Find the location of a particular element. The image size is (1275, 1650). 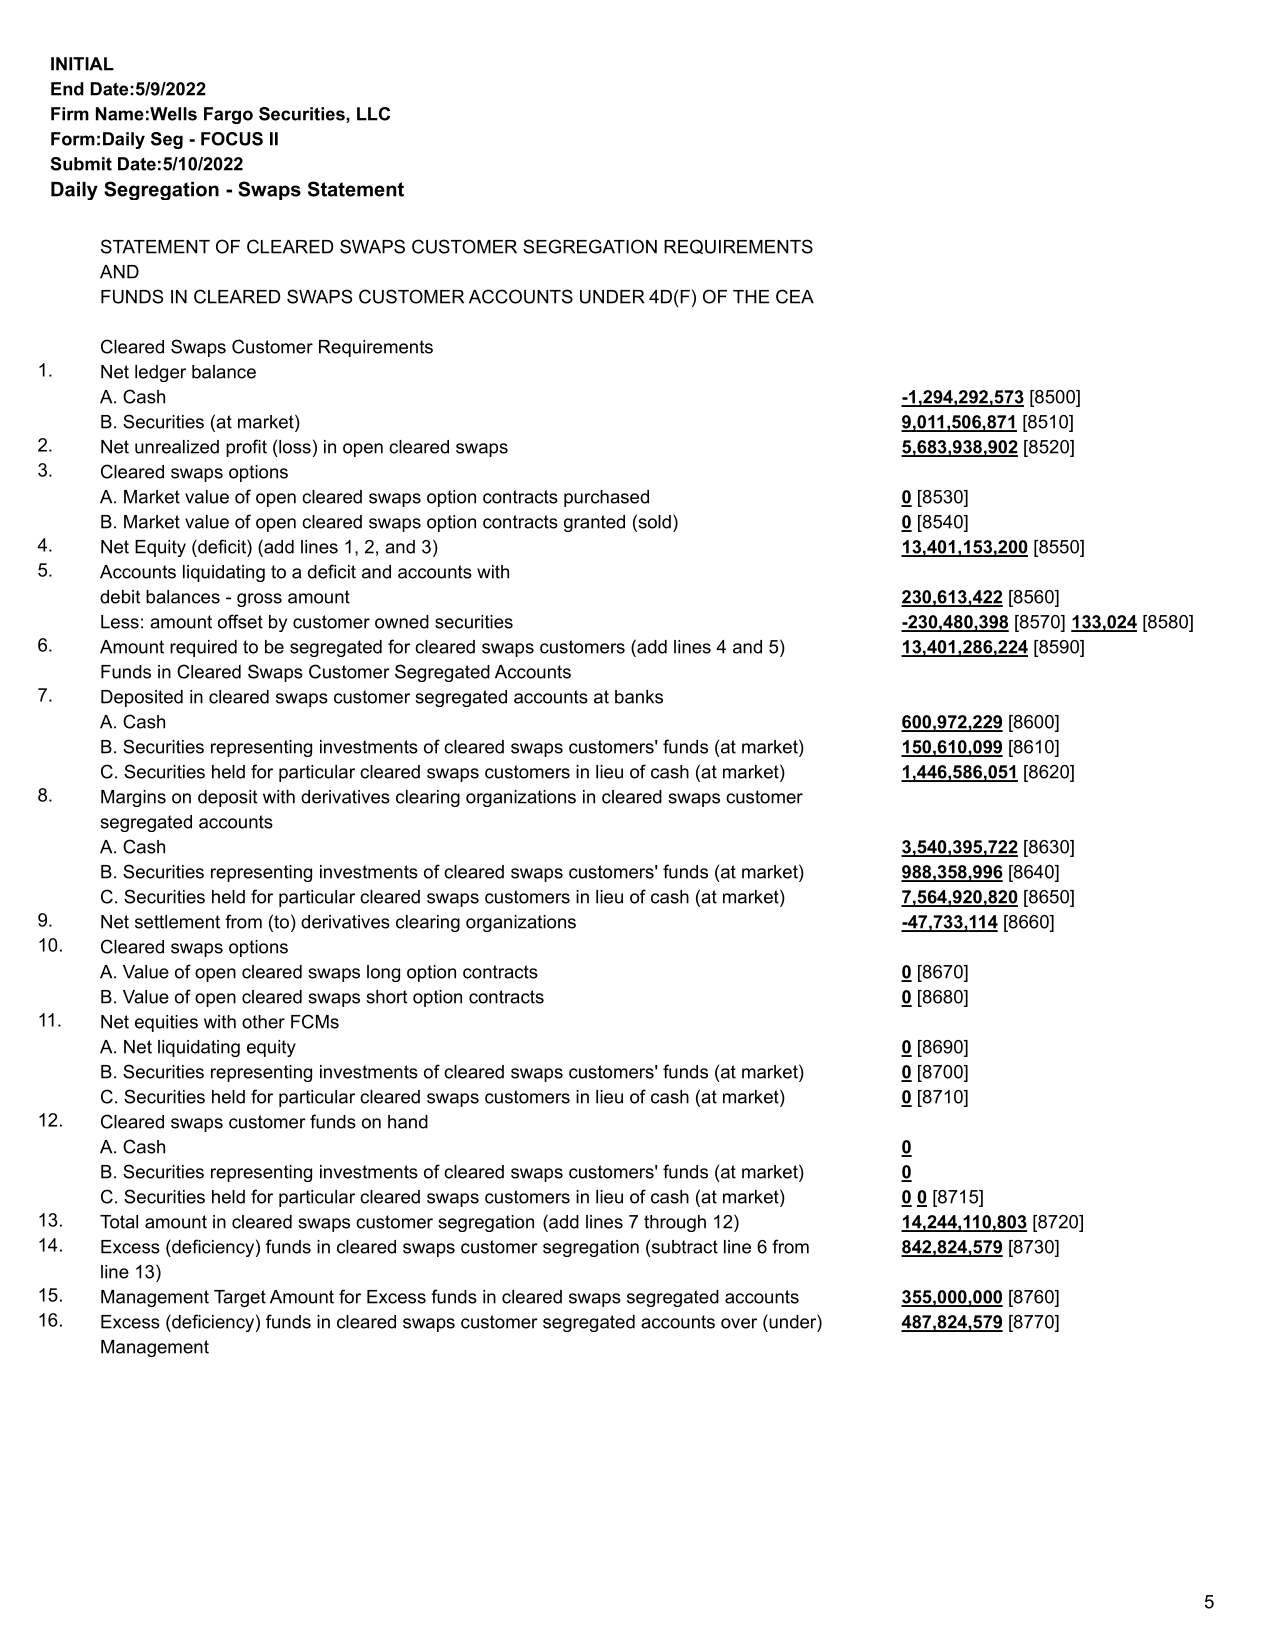

loss is located at coordinates (295, 447).
